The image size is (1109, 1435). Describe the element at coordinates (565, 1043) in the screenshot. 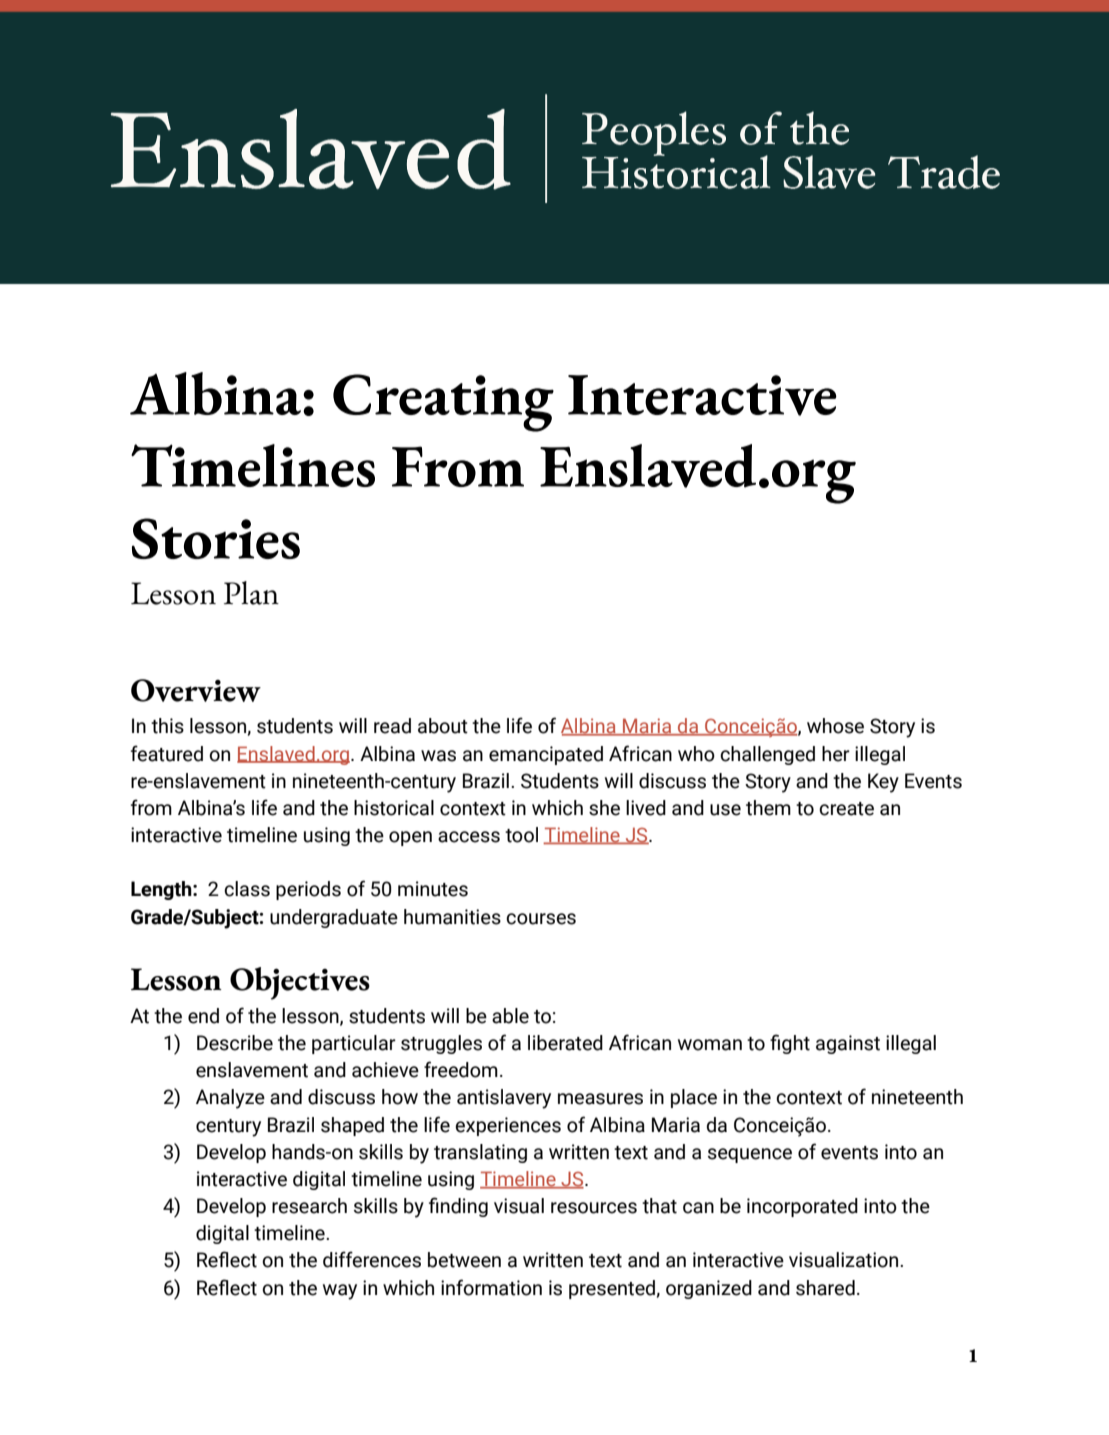

I see `liberated` at that location.
